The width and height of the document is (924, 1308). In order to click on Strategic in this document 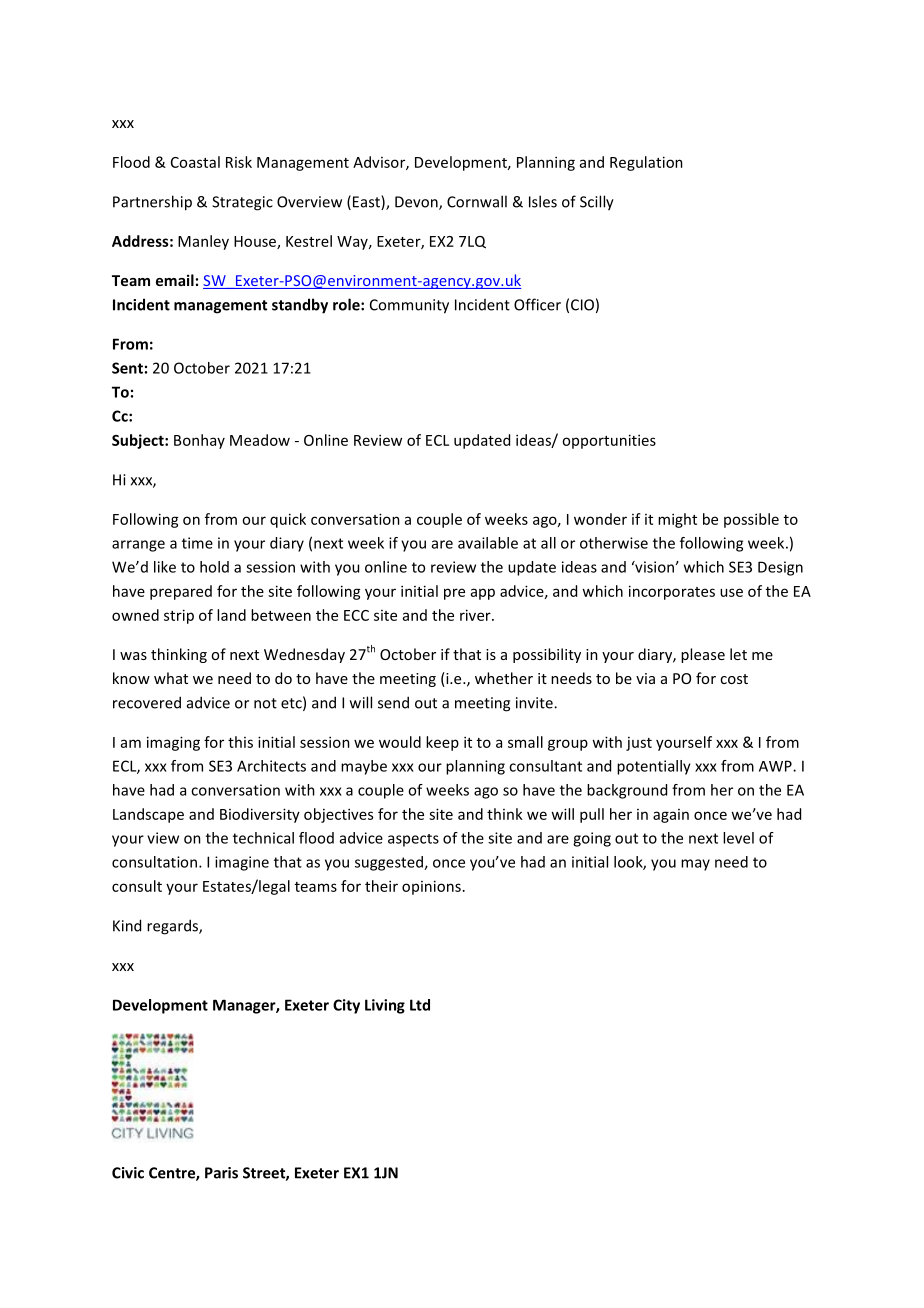, I will do `click(242, 203)`.
